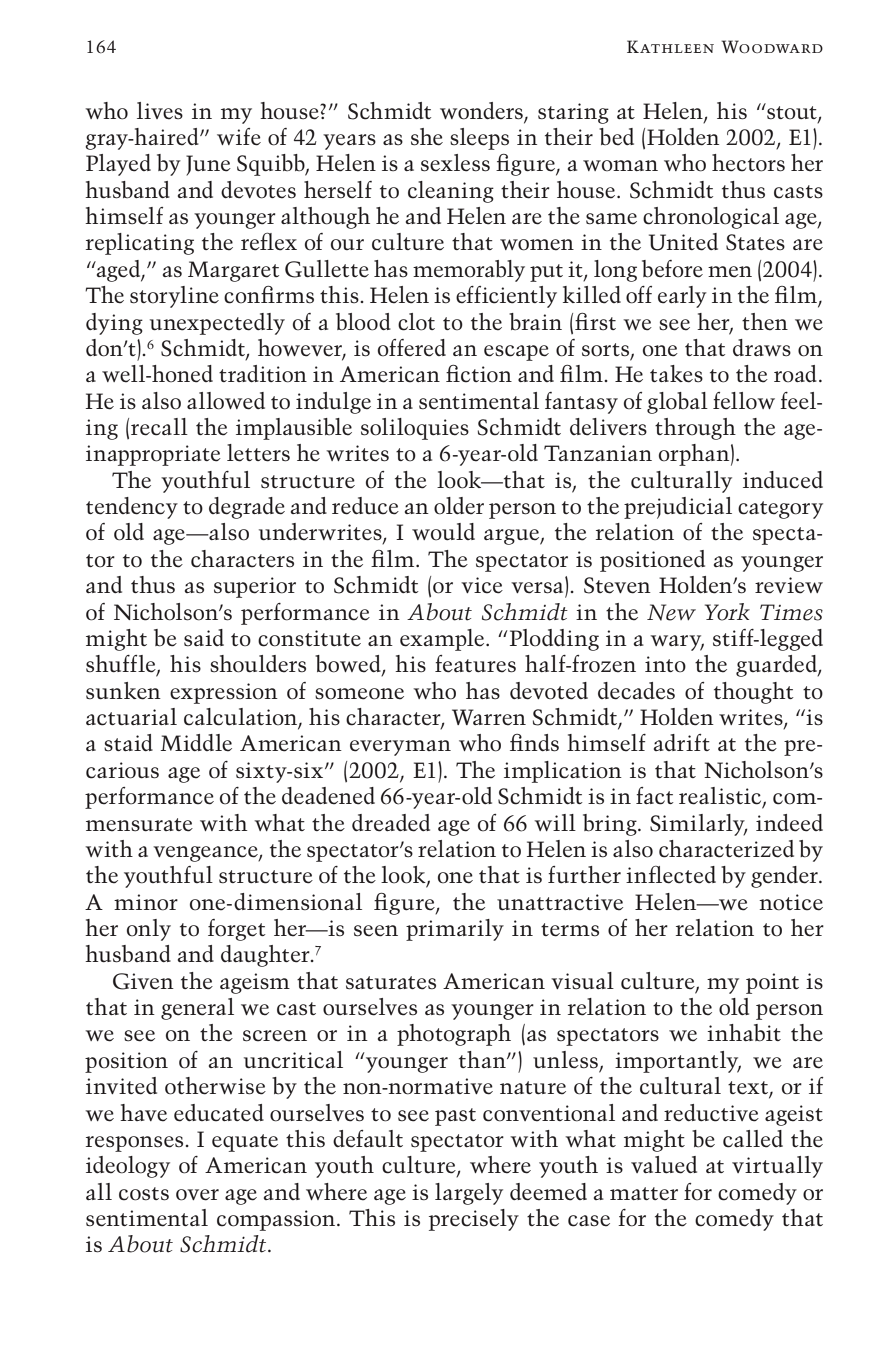 Image resolution: width=896 pixels, height=1371 pixels. I want to click on over, so click(197, 1195).
